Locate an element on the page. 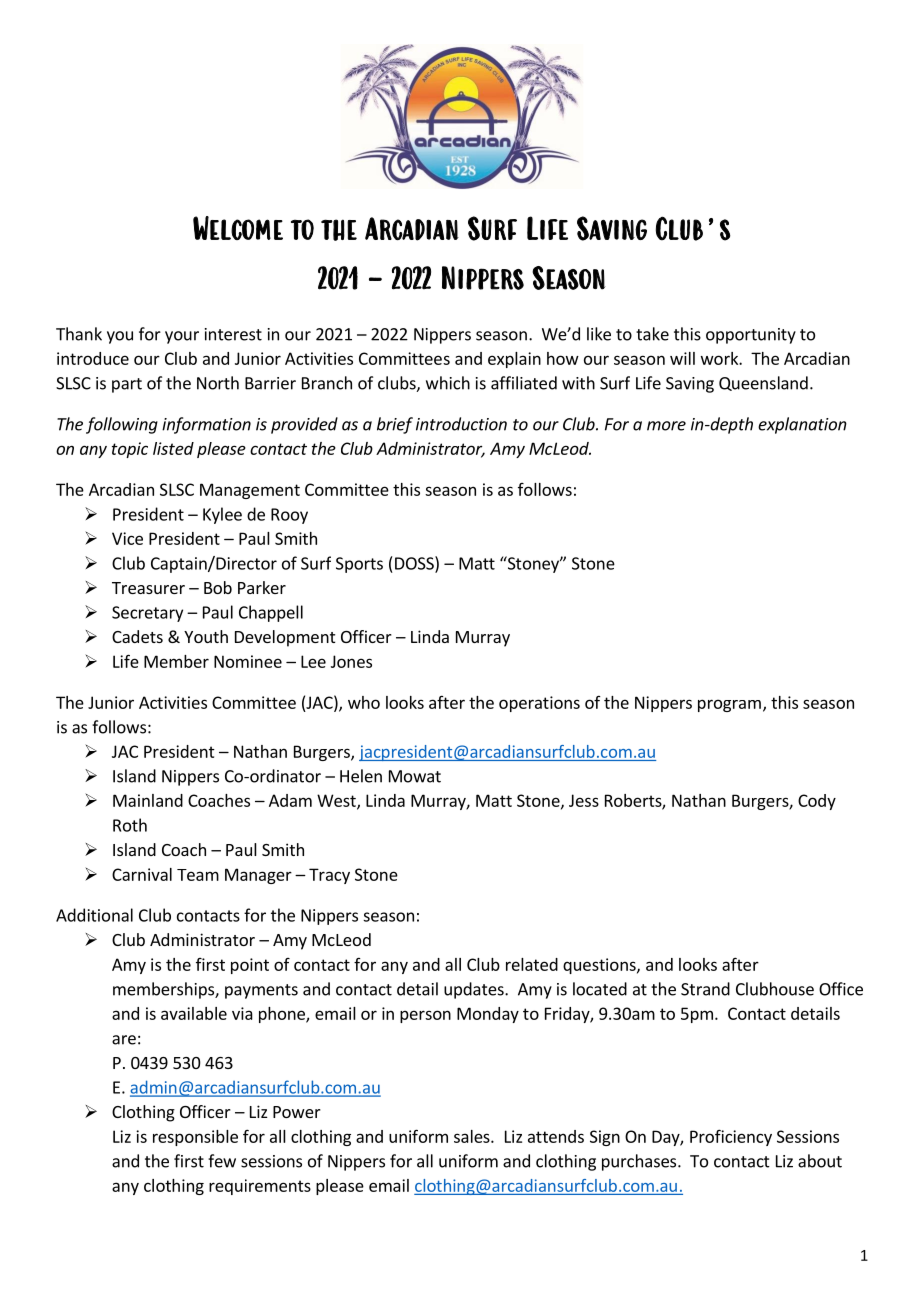 Image resolution: width=924 pixels, height=1308 pixels. opportunity is located at coordinates (751, 336).
